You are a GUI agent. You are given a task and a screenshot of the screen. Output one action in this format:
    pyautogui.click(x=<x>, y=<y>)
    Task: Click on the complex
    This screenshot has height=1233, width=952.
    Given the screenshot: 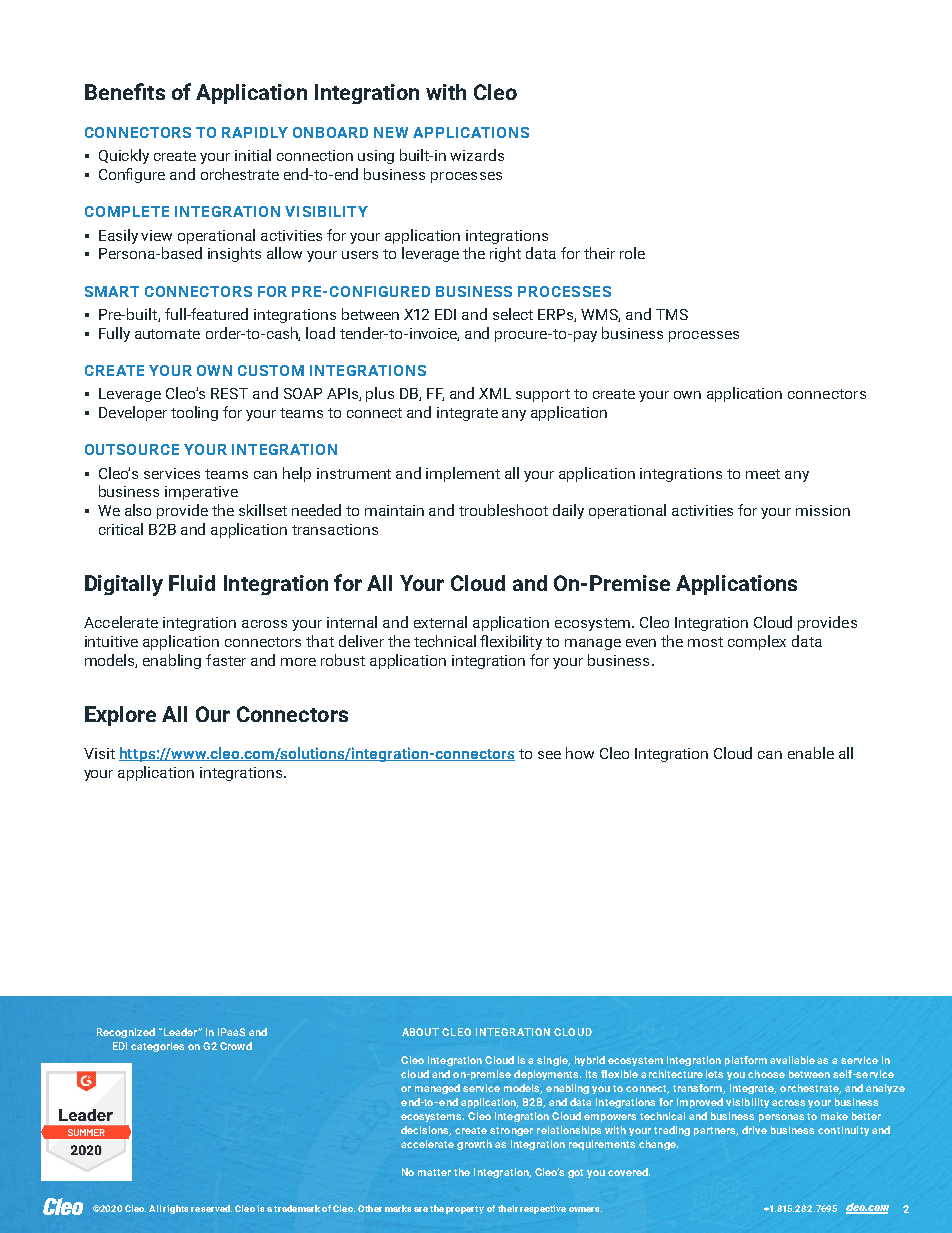 What is the action you would take?
    pyautogui.click(x=757, y=642)
